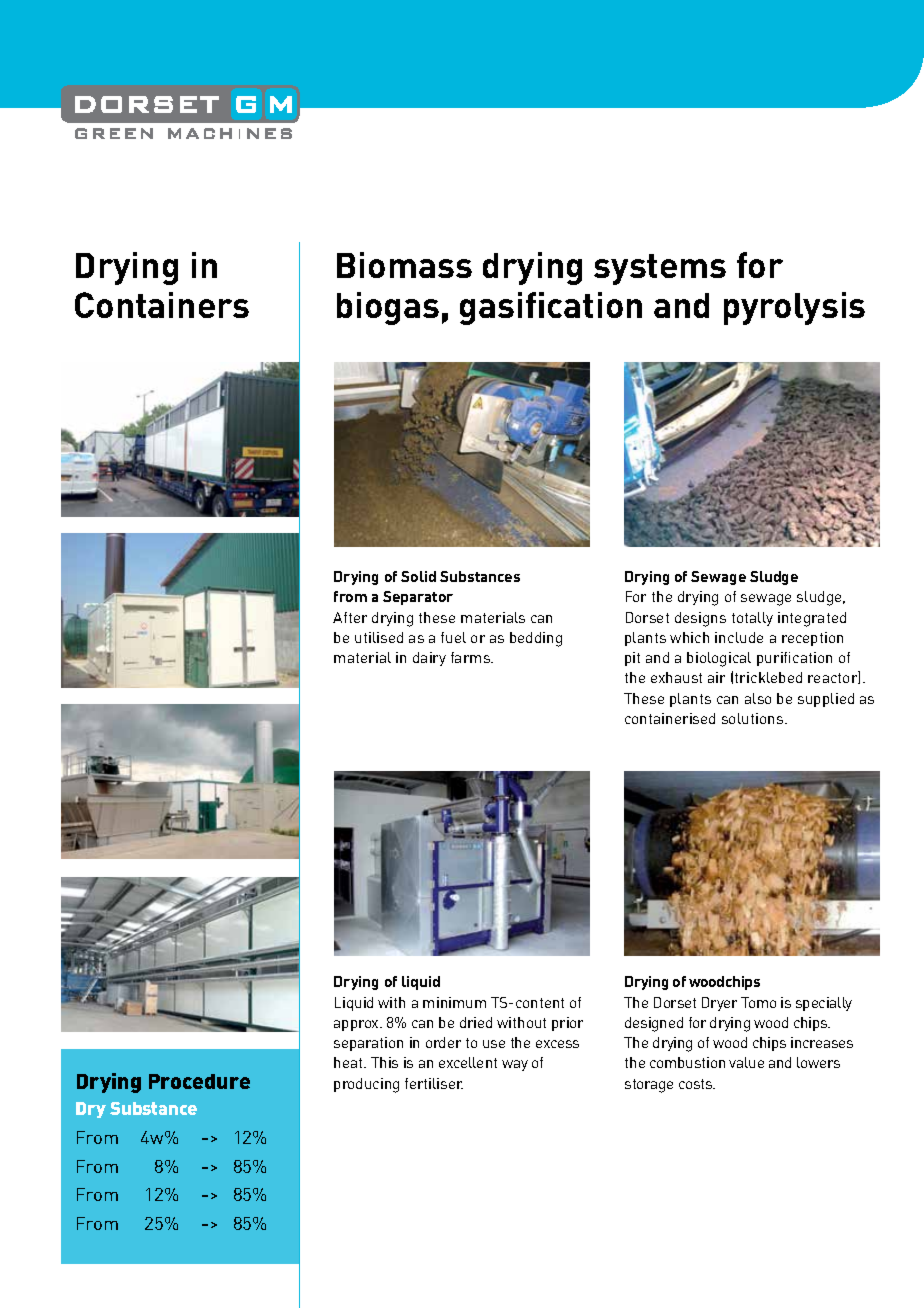  What do you see at coordinates (199, 1081) in the screenshot?
I see `Procedure` at bounding box center [199, 1081].
